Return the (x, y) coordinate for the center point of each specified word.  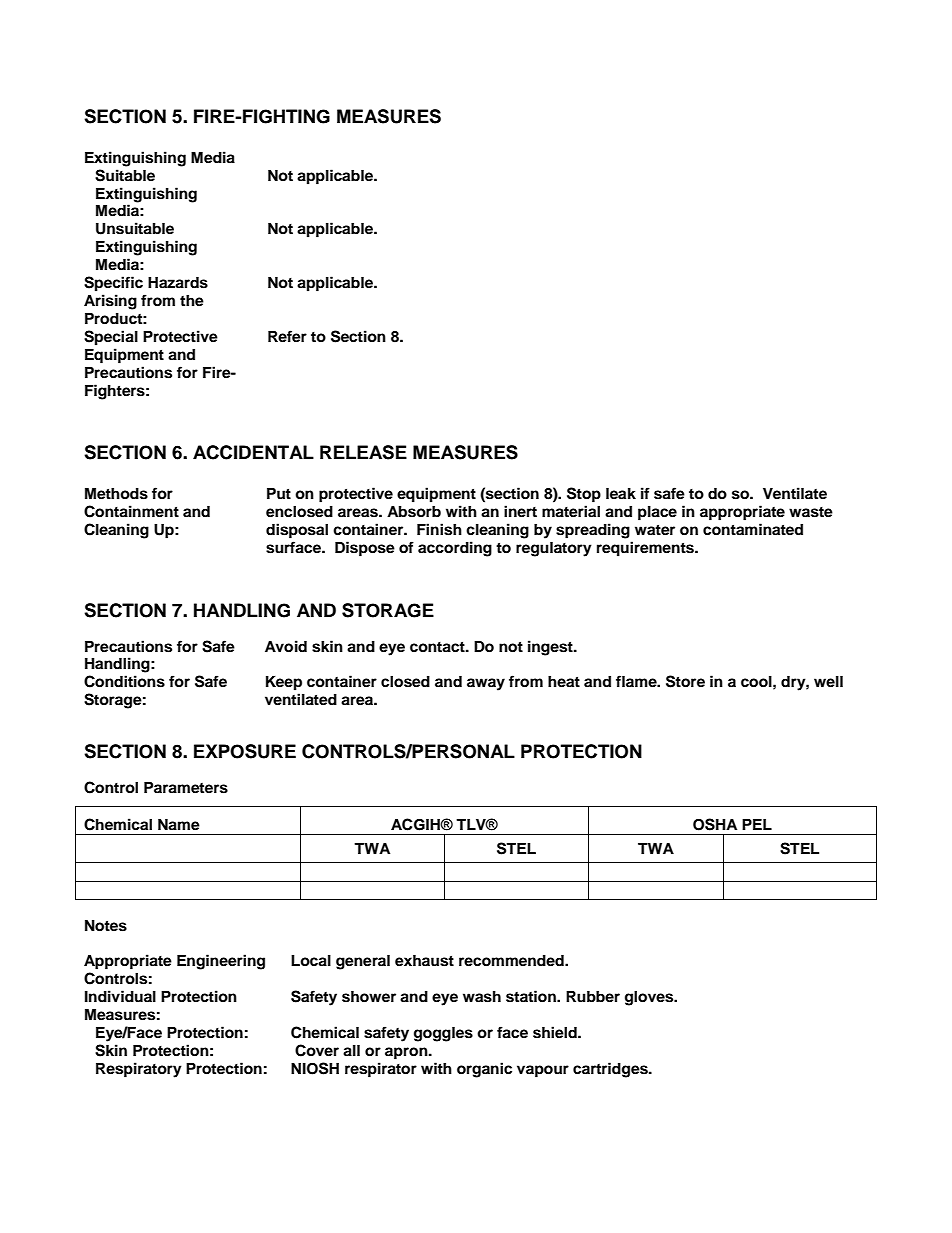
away (486, 684)
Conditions (124, 681)
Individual (120, 996)
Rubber (593, 996)
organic (484, 1070)
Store (685, 681)
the (192, 301)
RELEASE (363, 452)
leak (621, 493)
